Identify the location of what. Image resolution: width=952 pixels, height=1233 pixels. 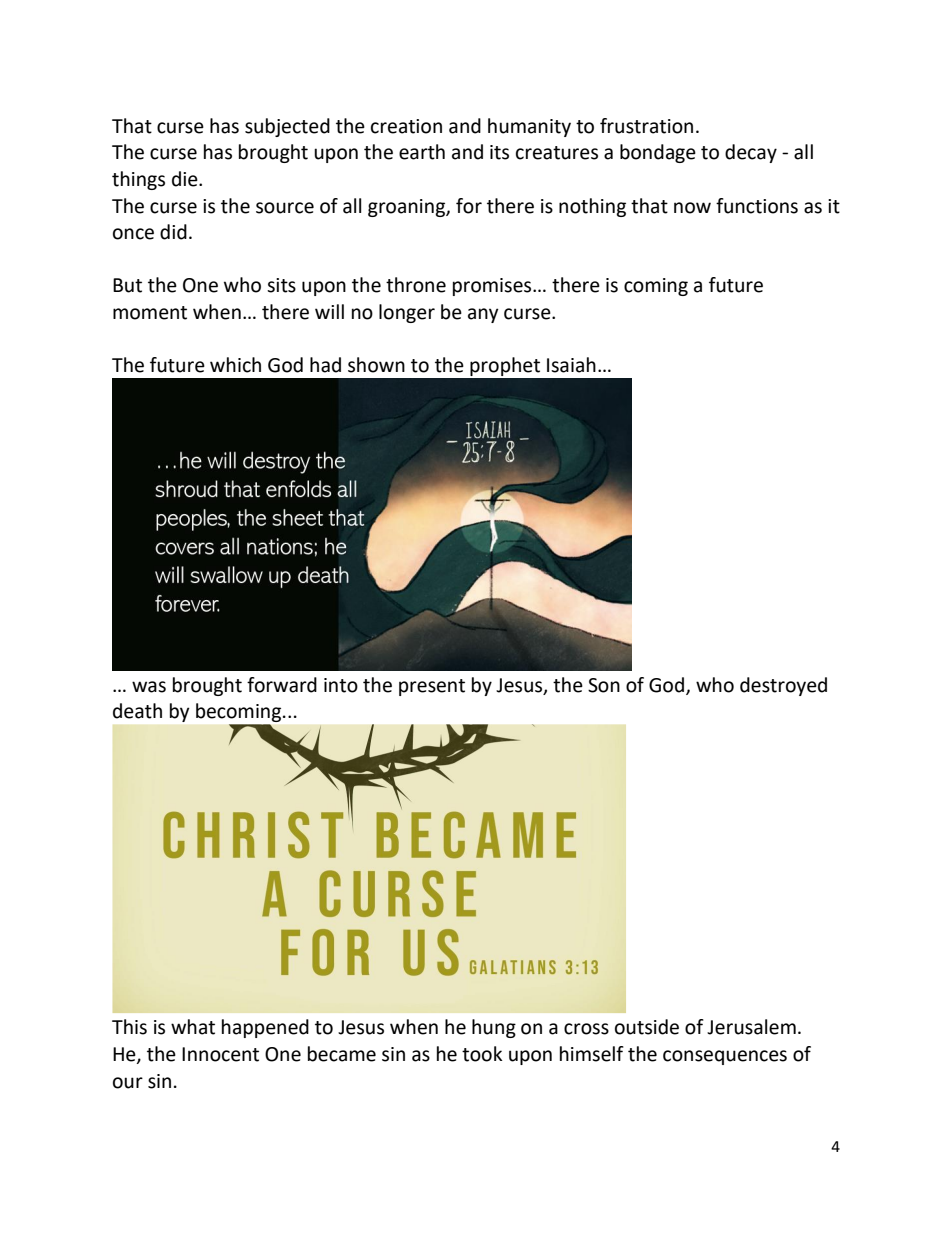
(193, 1027).
